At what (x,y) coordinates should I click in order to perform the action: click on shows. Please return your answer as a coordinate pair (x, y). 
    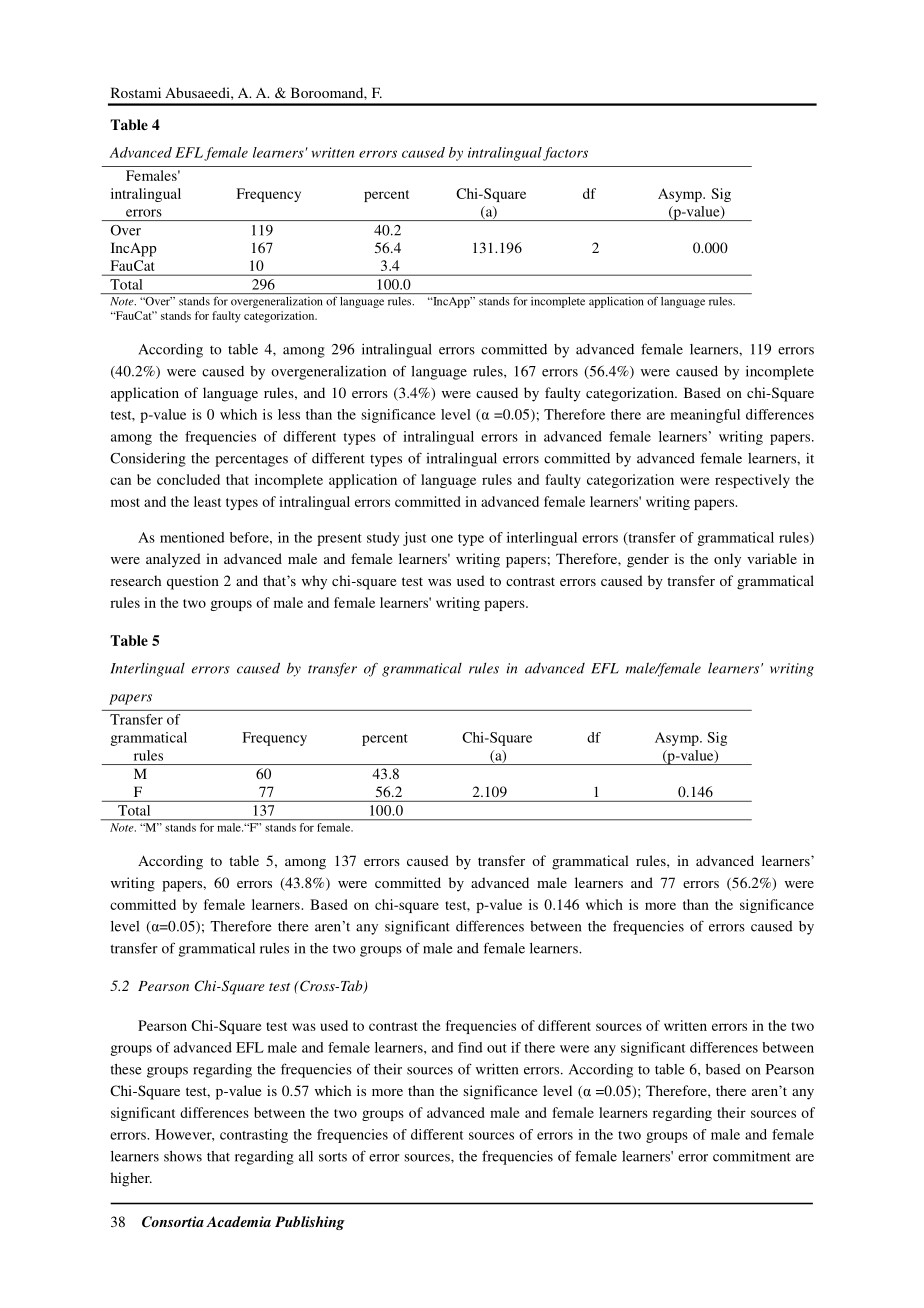
    Looking at the image, I should click on (183, 1156).
